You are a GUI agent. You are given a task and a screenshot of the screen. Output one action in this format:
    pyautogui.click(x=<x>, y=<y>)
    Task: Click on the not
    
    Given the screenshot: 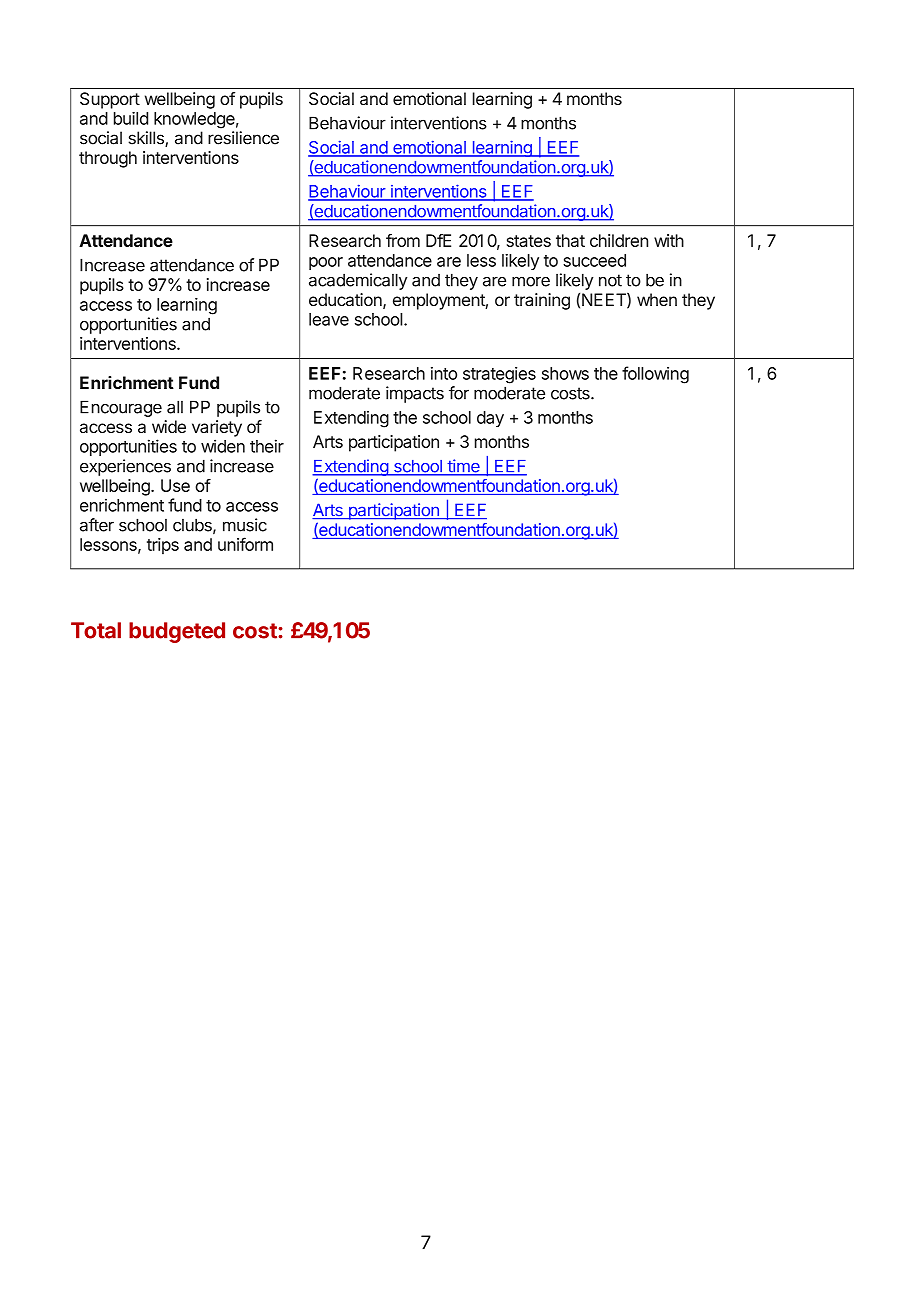 What is the action you would take?
    pyautogui.click(x=610, y=280)
